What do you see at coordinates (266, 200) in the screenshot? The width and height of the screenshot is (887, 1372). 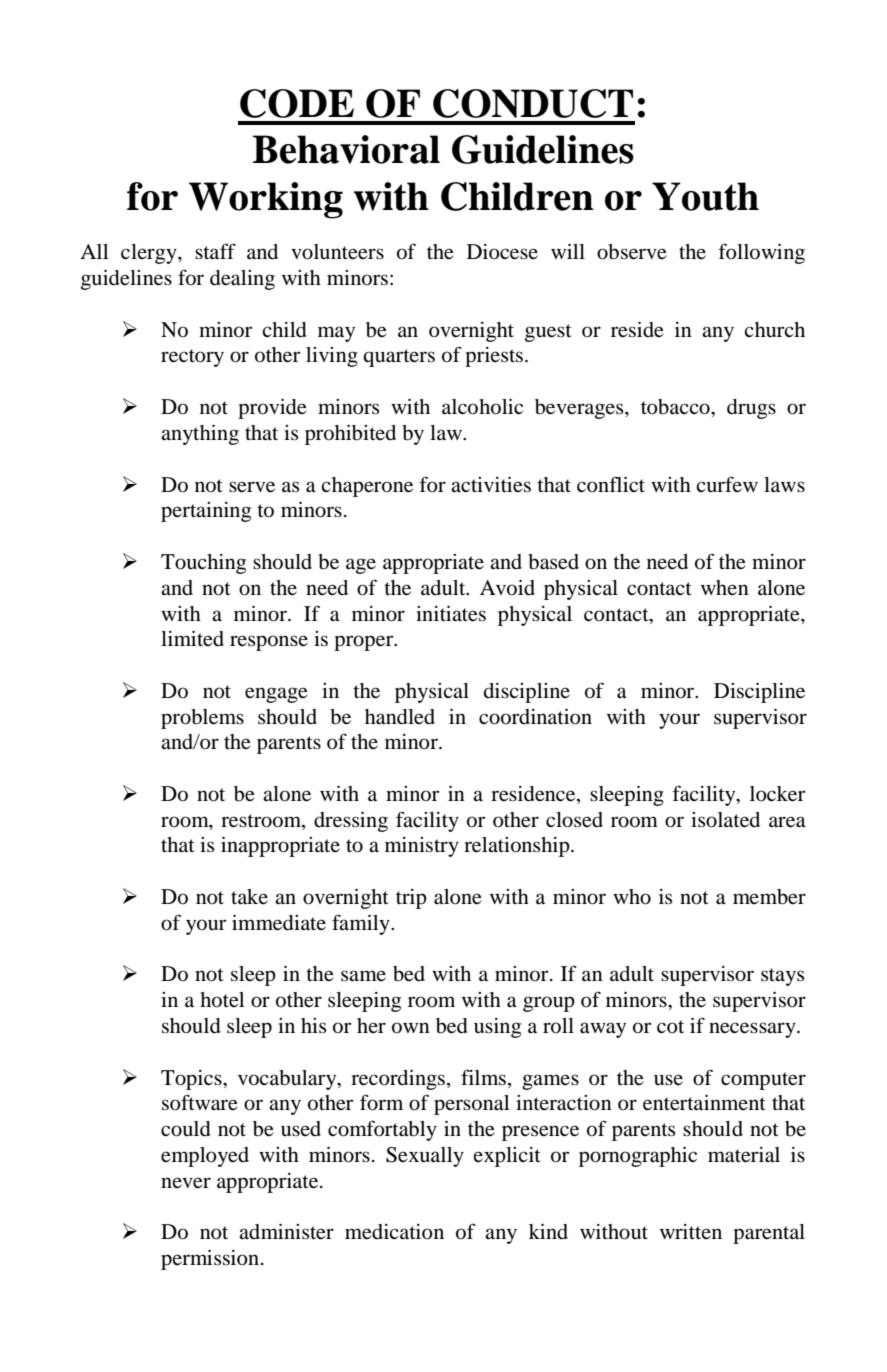 I see `Working` at bounding box center [266, 200].
